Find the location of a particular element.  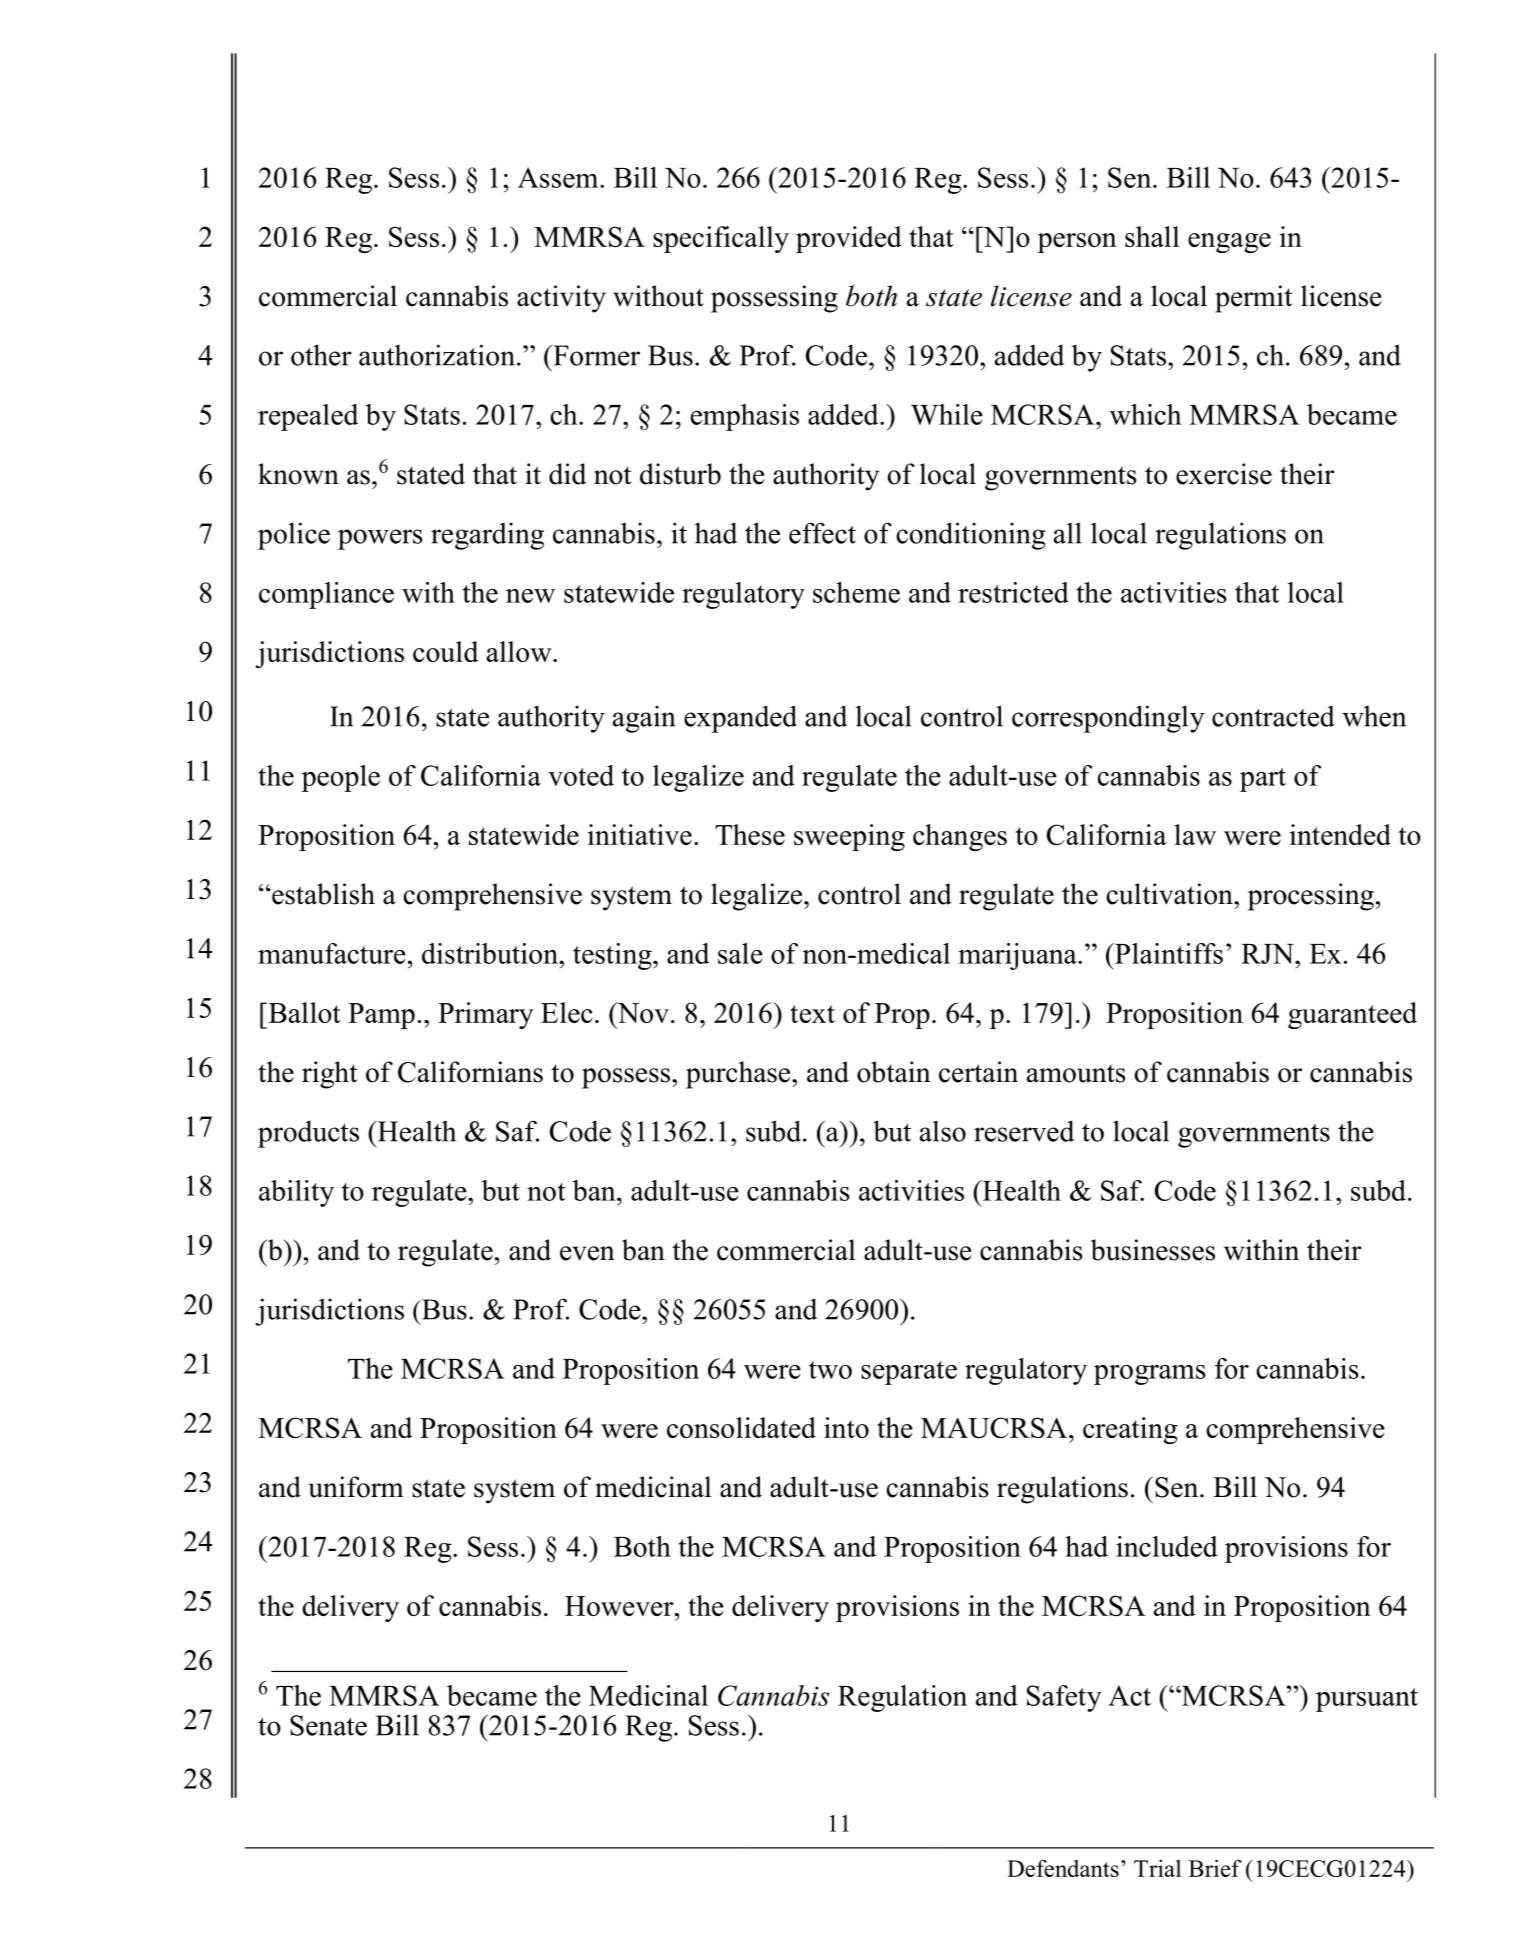

provided is located at coordinates (849, 239).
